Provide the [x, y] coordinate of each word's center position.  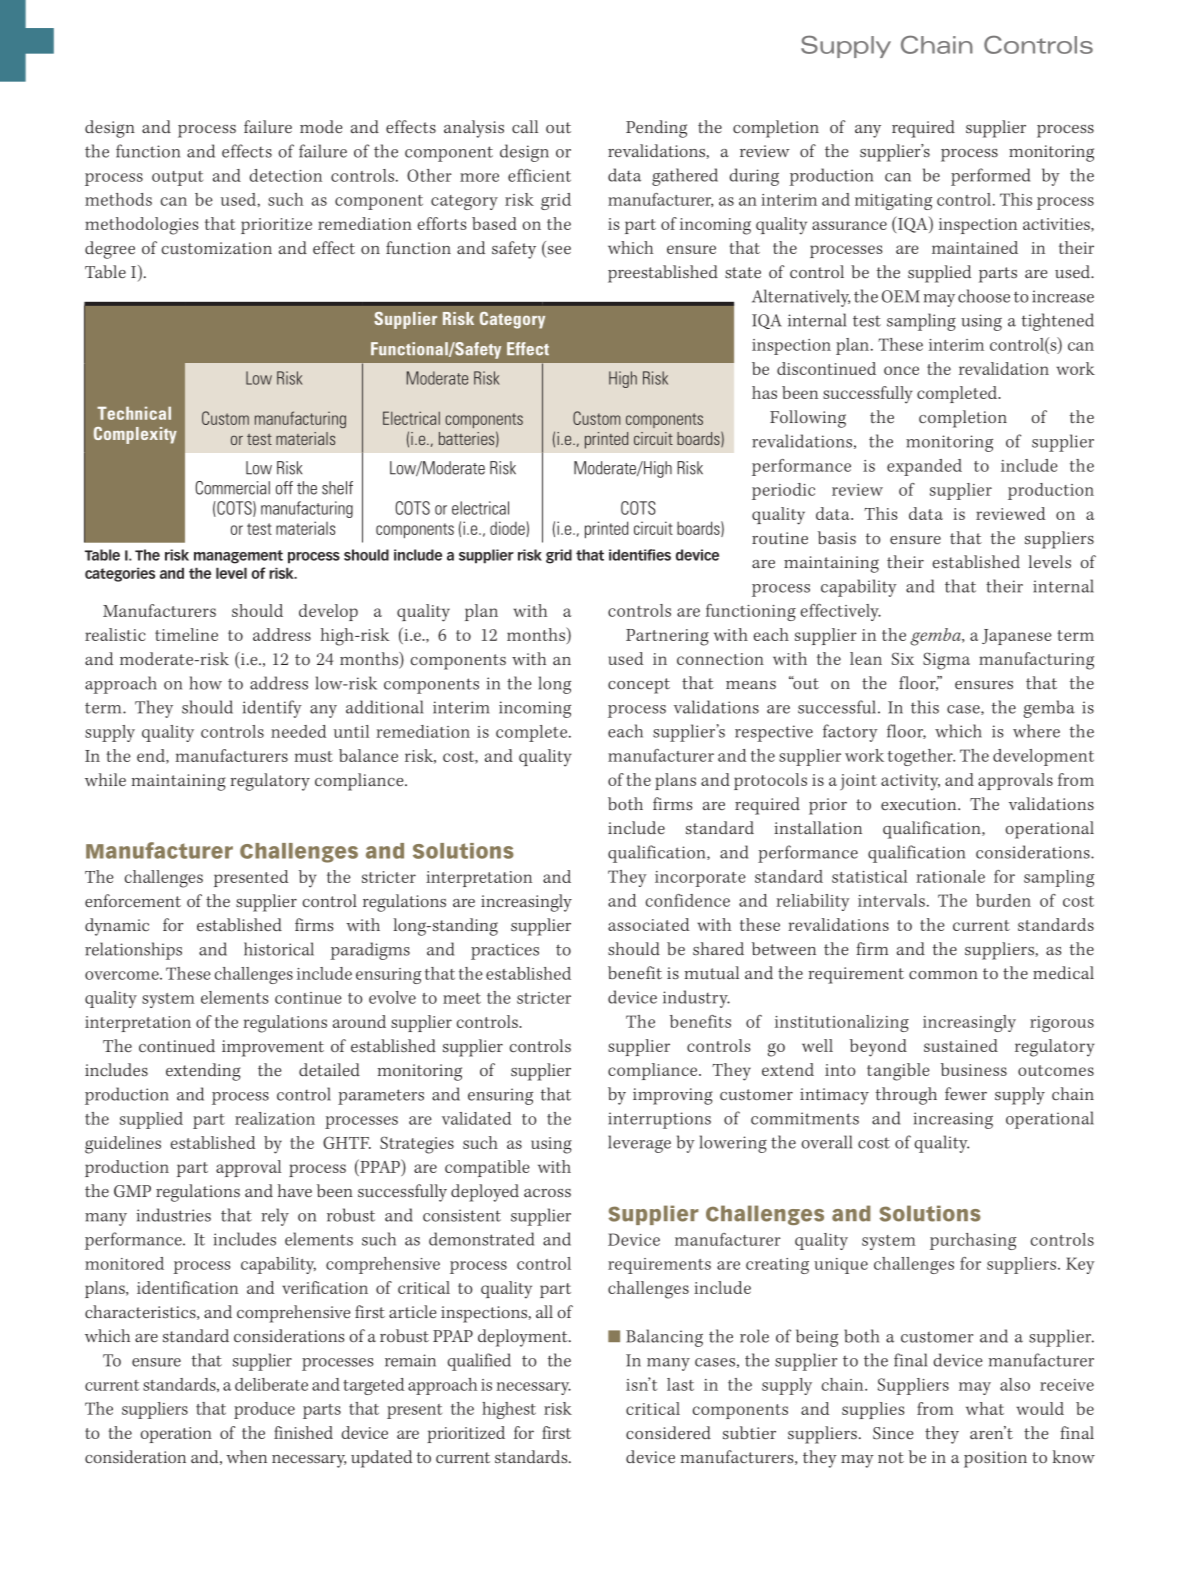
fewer [966, 1094]
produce [264, 1410]
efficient [539, 175]
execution [920, 804]
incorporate [700, 879]
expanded [924, 467]
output [177, 178]
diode [508, 529]
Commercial [233, 488]
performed [990, 177]
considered [668, 1432]
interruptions [659, 1120]
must [314, 756]
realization [275, 1118]
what [985, 1408]
